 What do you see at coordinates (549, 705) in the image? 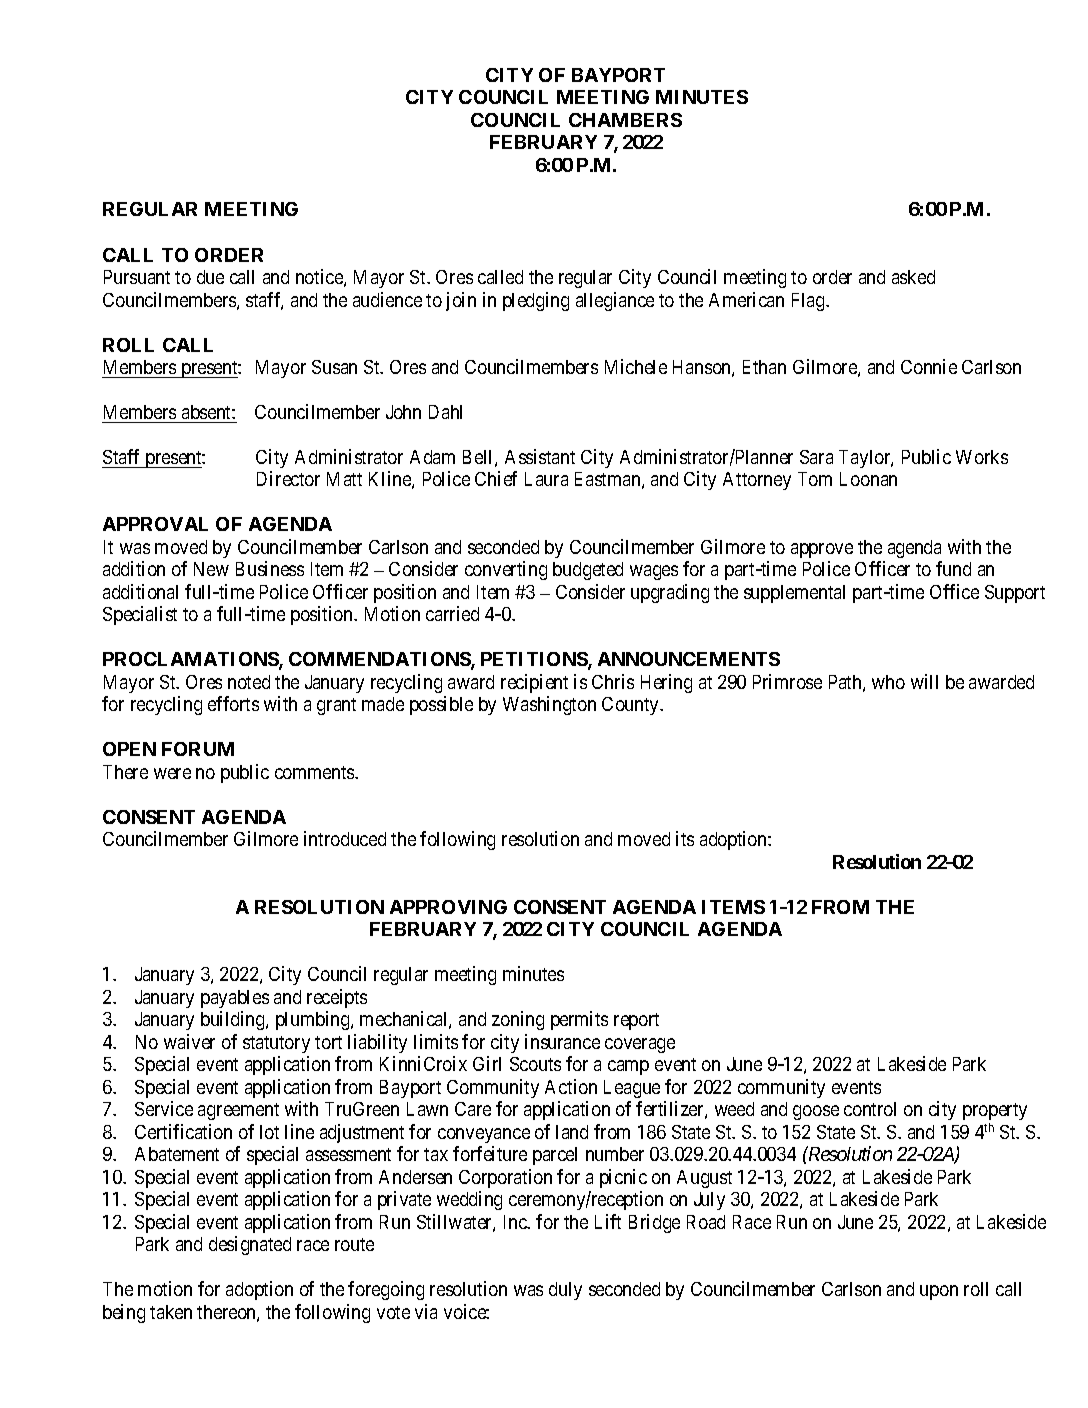
I see `Washington` at bounding box center [549, 705].
